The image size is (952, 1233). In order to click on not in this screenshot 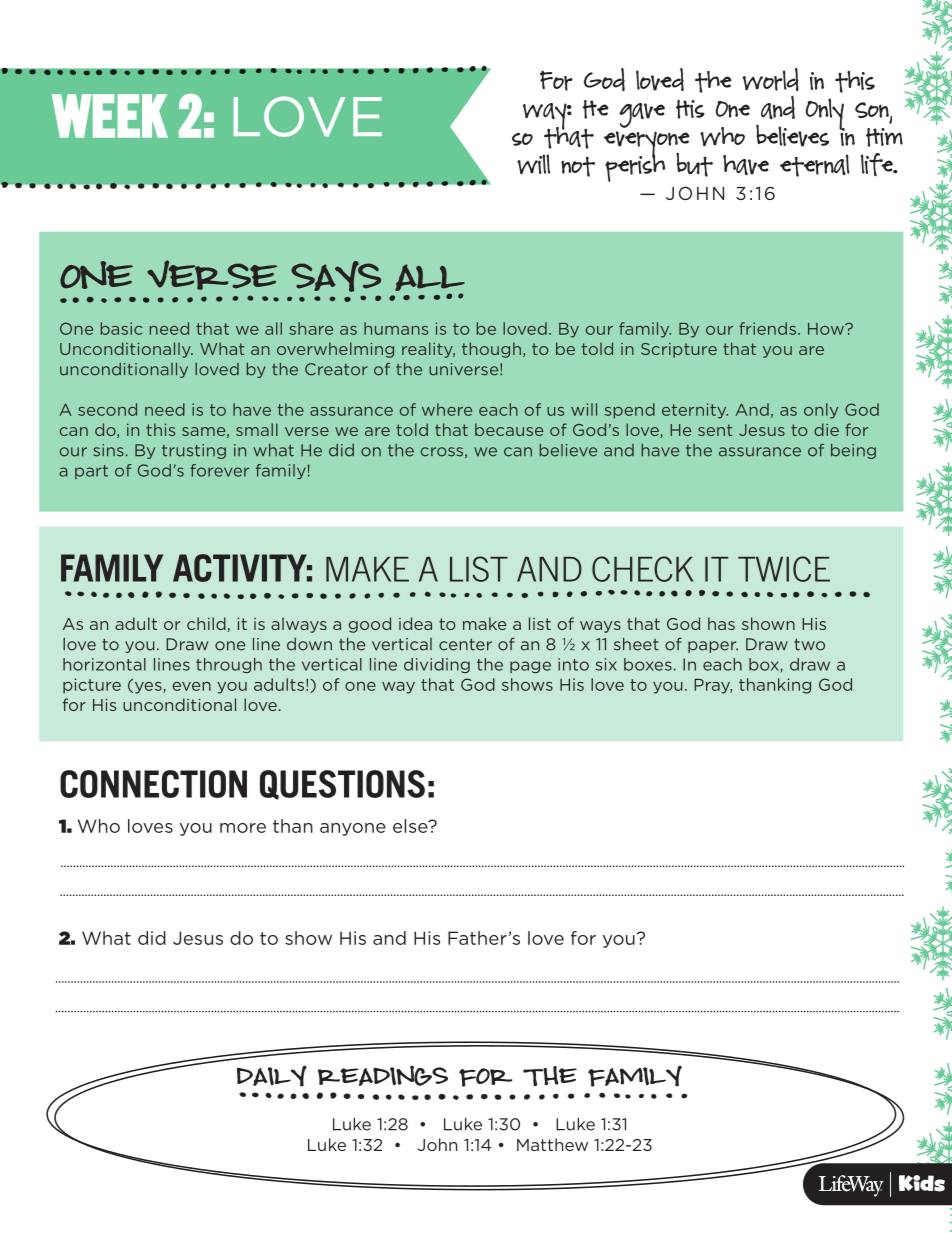, I will do `click(578, 166)`.
